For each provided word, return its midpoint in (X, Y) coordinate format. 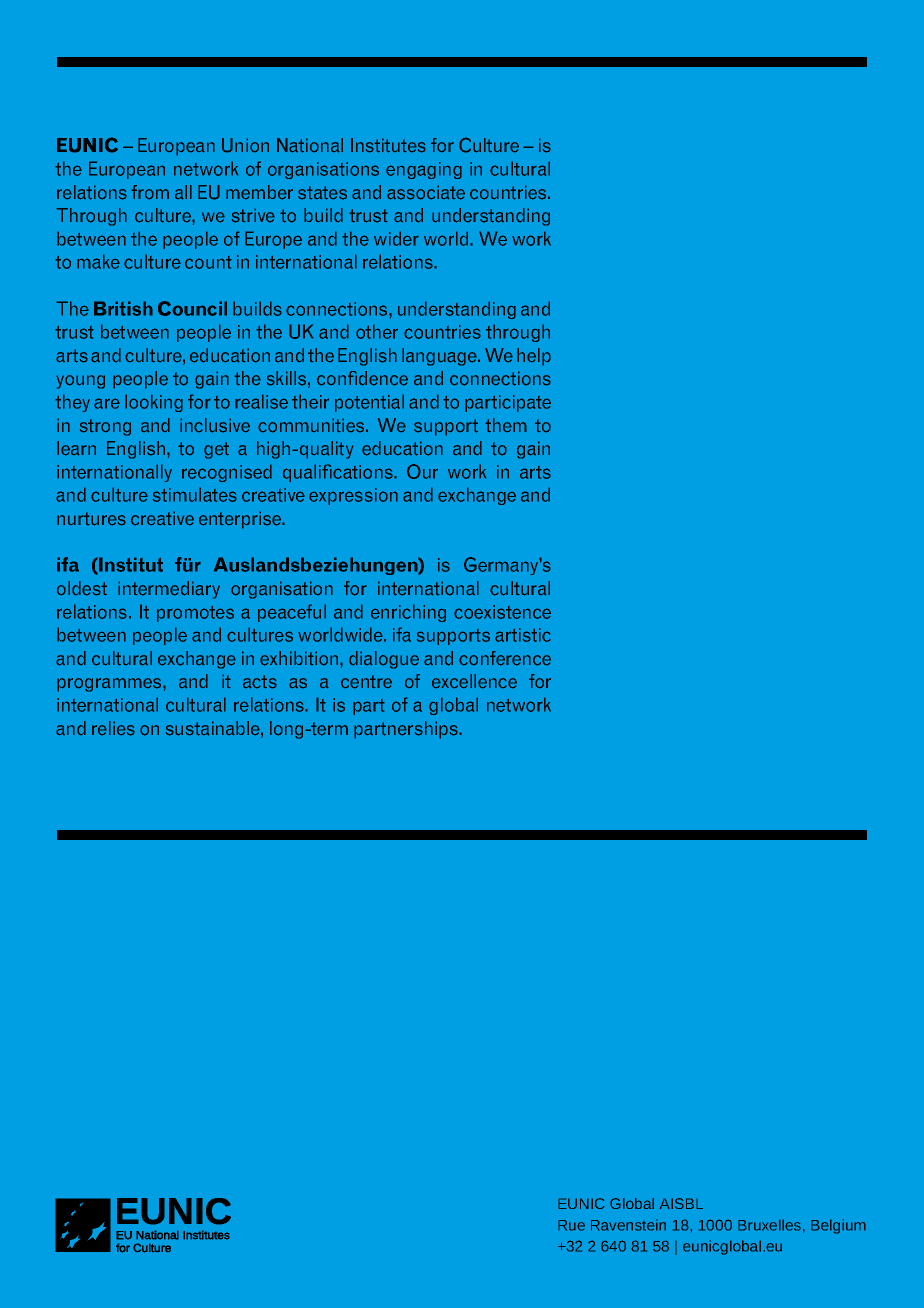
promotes (195, 614)
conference (505, 658)
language (440, 357)
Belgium (838, 1226)
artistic (523, 635)
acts (260, 682)
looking (154, 403)
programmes (110, 685)
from (150, 192)
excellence (474, 681)
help (534, 357)
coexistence (502, 612)
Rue (571, 1225)
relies (113, 728)
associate (426, 192)
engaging (424, 170)
